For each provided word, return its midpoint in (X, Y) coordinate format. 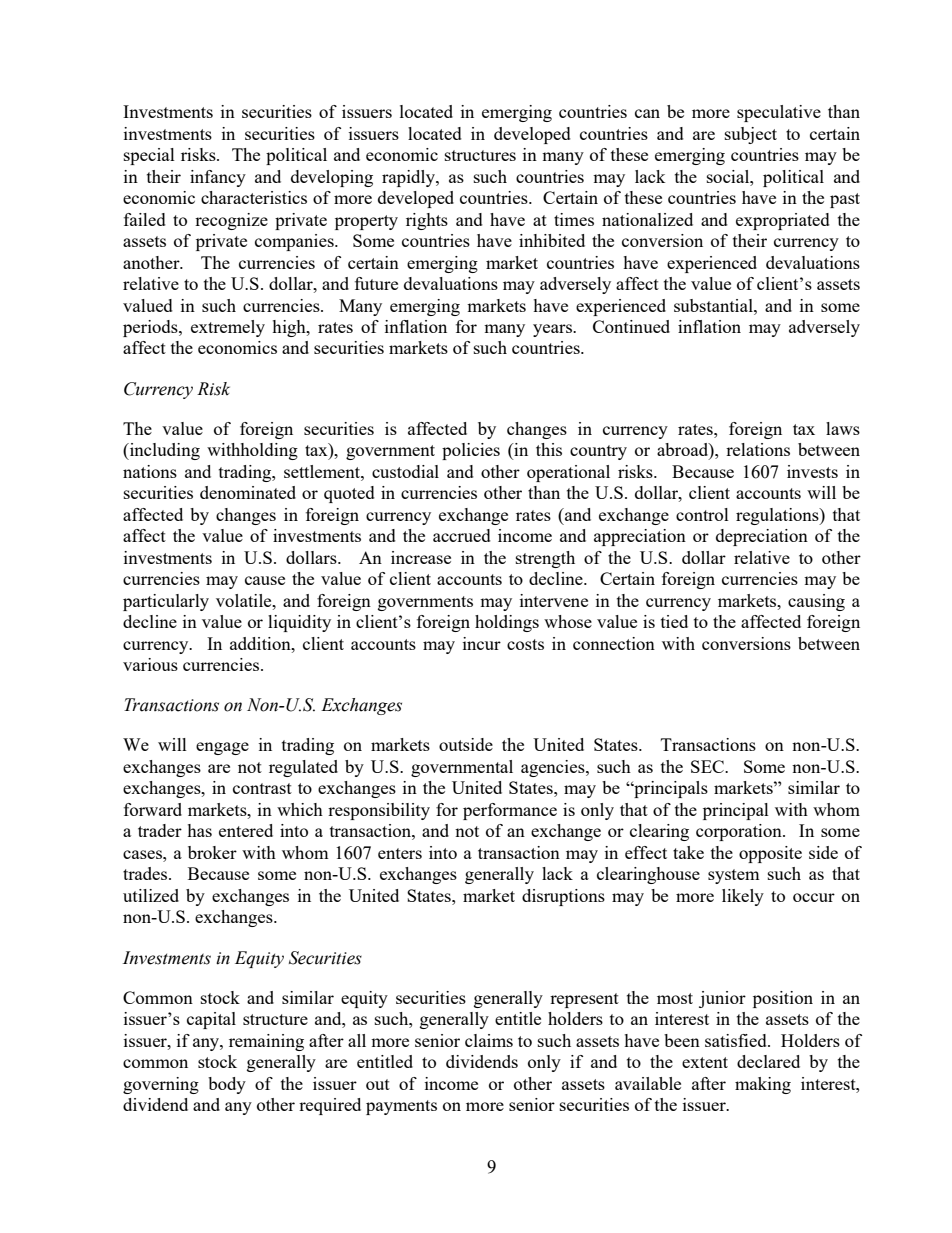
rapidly (409, 178)
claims (489, 1040)
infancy (218, 178)
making (763, 1085)
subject (751, 135)
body (227, 1085)
